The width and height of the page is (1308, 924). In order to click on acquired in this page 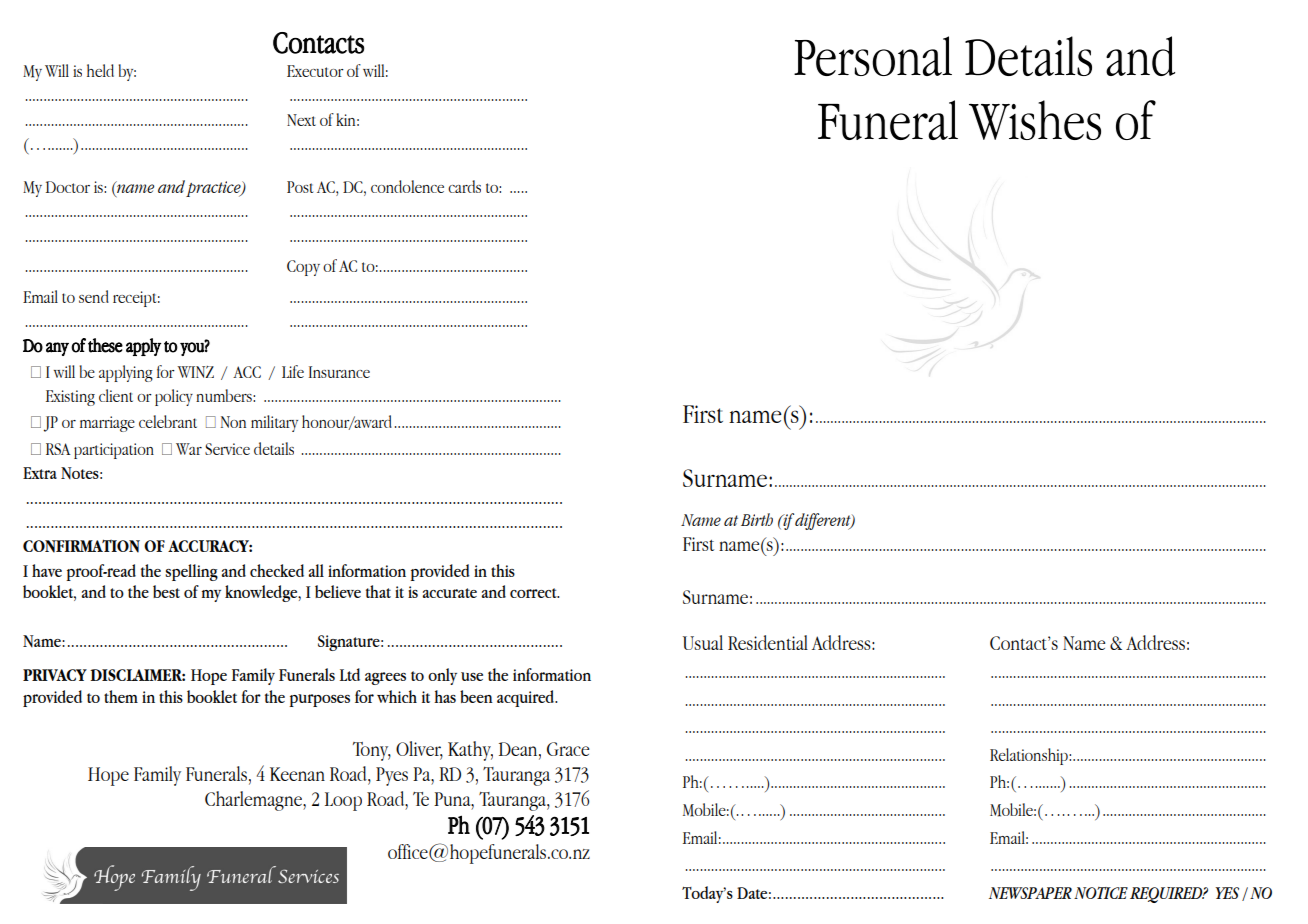, I will do `click(527, 698)`.
